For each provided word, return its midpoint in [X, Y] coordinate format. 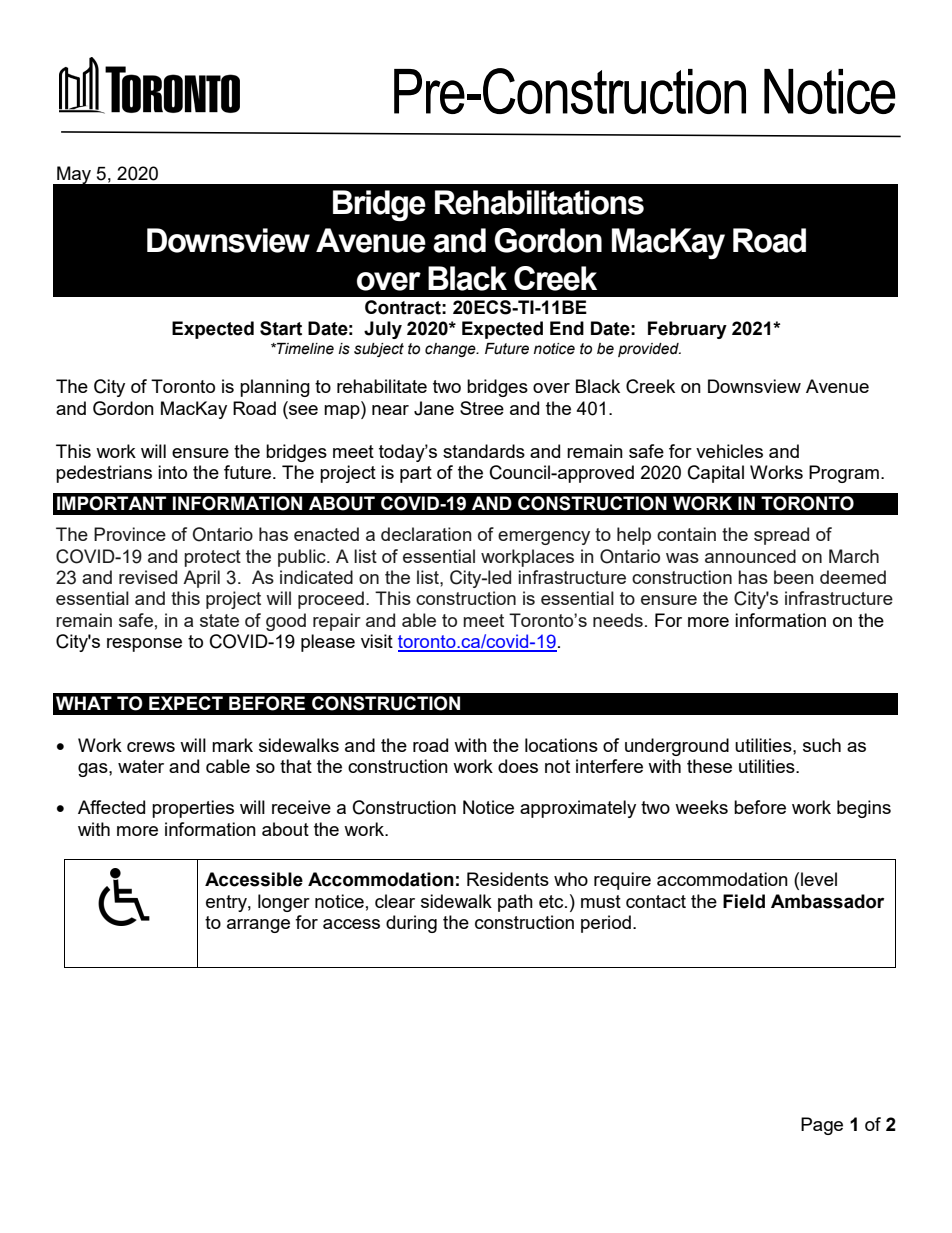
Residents [508, 879]
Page [822, 1126]
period [606, 924]
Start [281, 328]
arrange [258, 926]
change [451, 350]
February [687, 330]
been [794, 577]
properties [193, 809]
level [819, 879]
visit [377, 641]
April [201, 579]
